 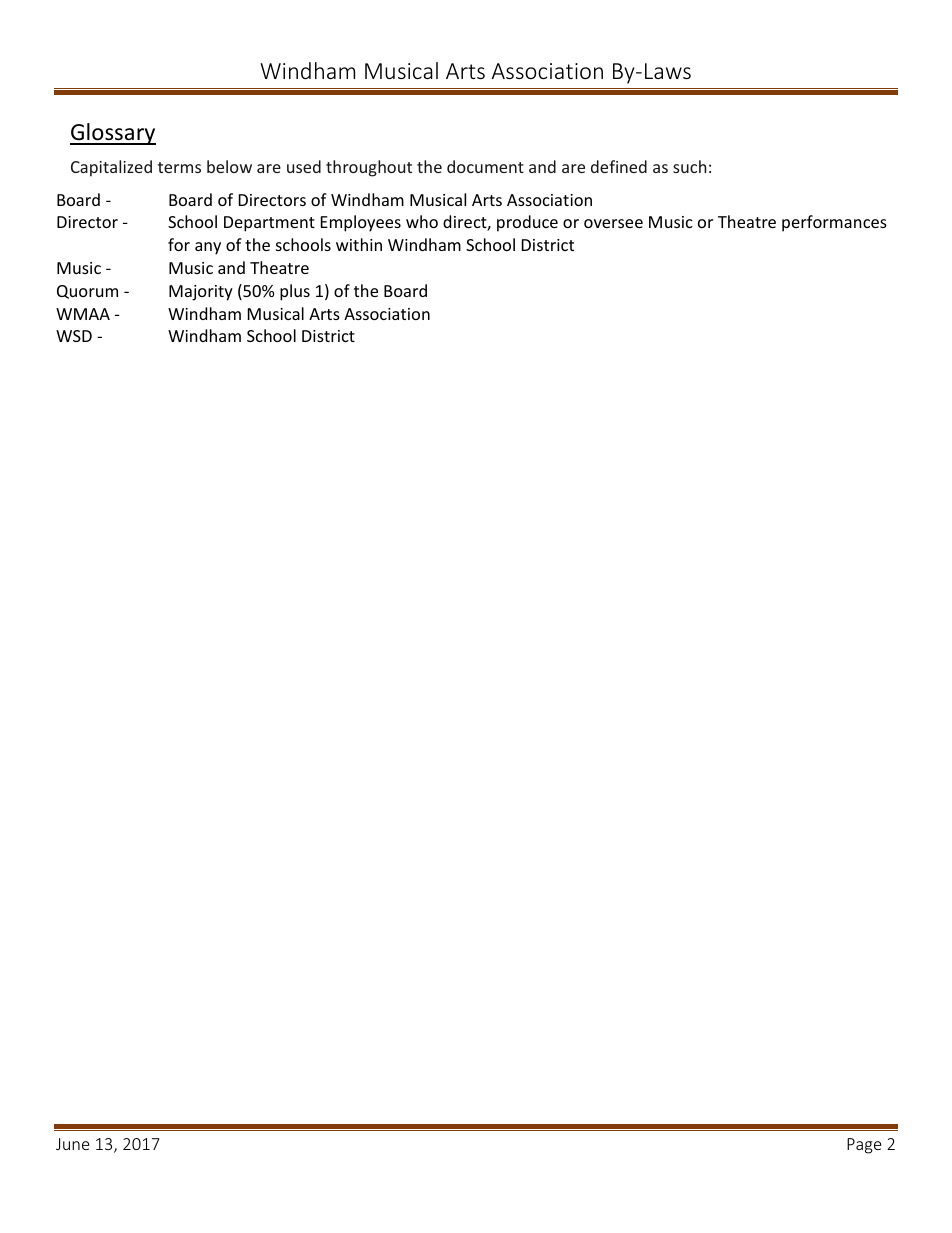 What do you see at coordinates (72, 1144) in the document?
I see `June` at bounding box center [72, 1144].
